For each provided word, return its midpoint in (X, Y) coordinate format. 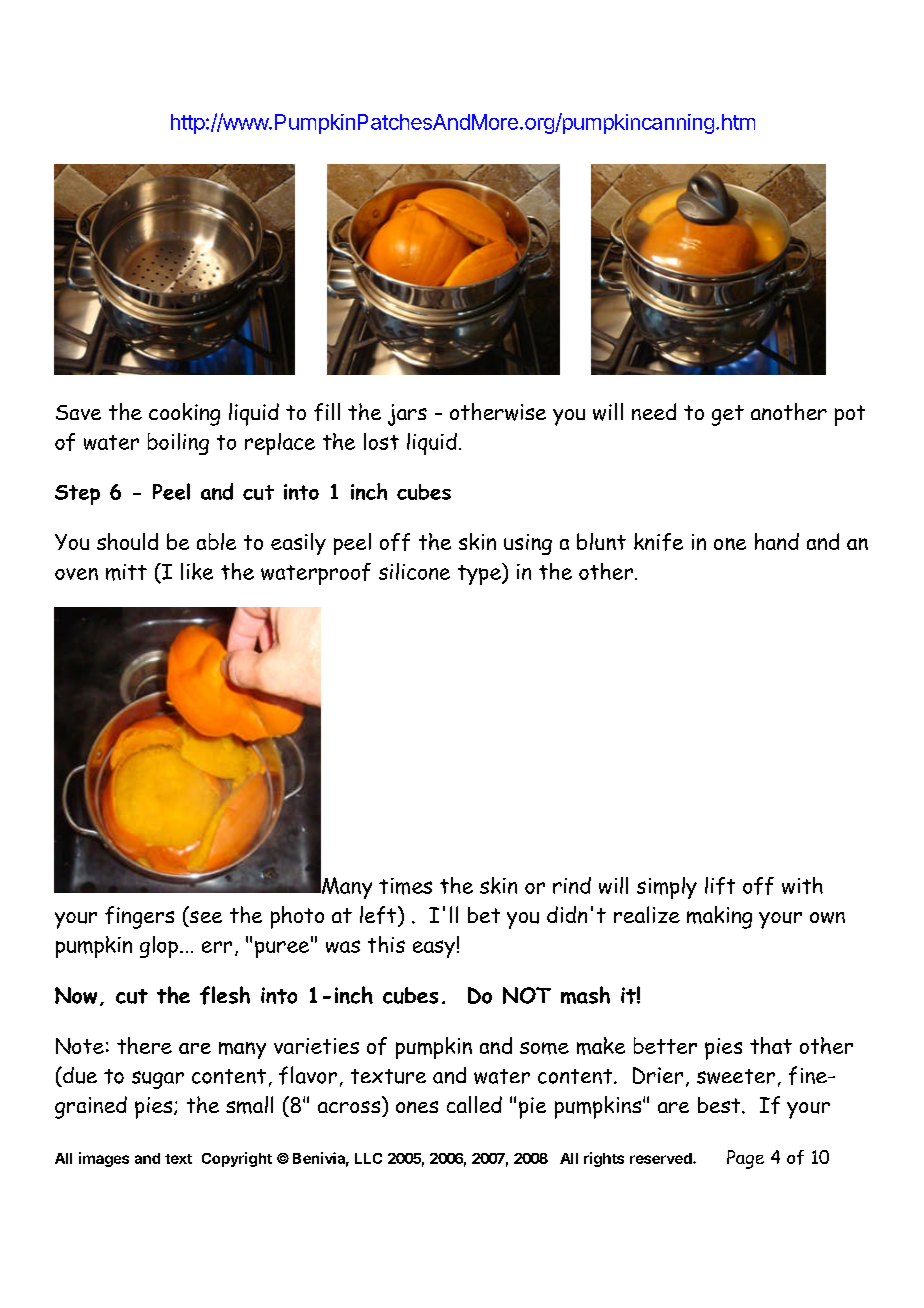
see (204, 917)
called (474, 1104)
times (405, 886)
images (104, 1159)
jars (407, 415)
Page (745, 1159)
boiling (178, 444)
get (728, 415)
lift (720, 886)
